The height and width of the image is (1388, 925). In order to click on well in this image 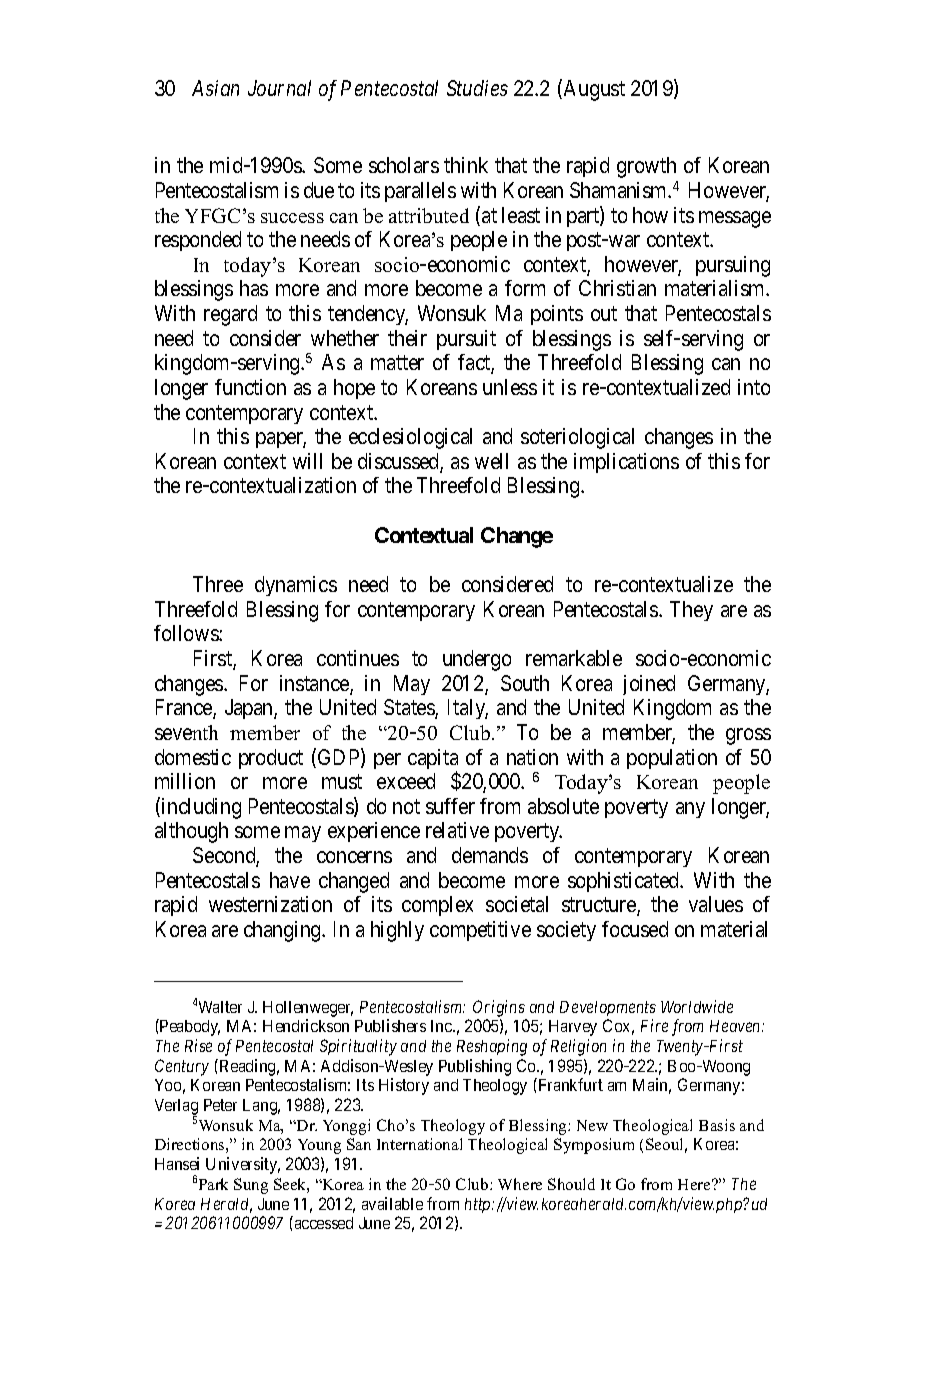, I will do `click(491, 461)`.
